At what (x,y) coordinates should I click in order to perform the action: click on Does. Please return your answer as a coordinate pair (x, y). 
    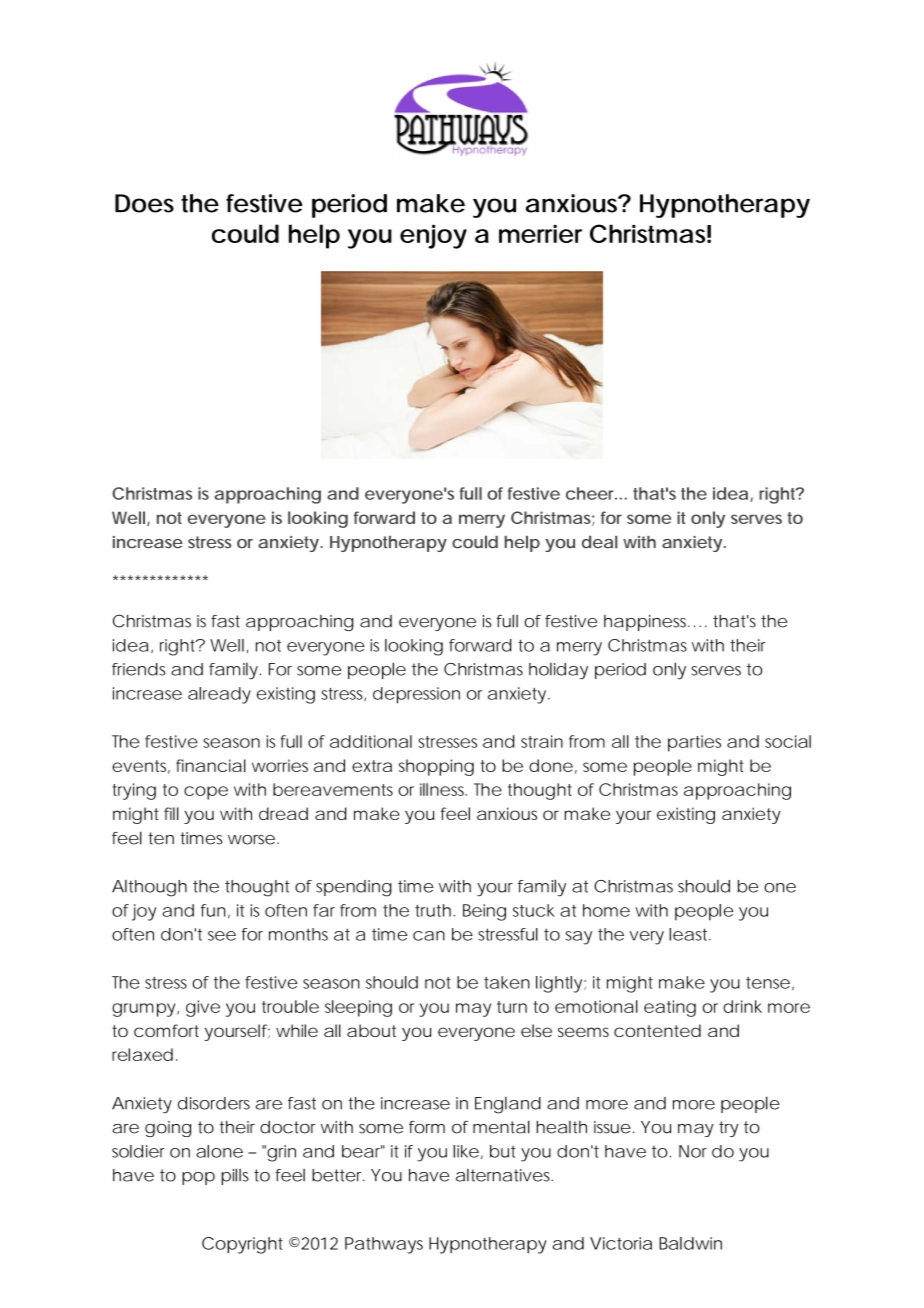
    Looking at the image, I should click on (144, 203).
